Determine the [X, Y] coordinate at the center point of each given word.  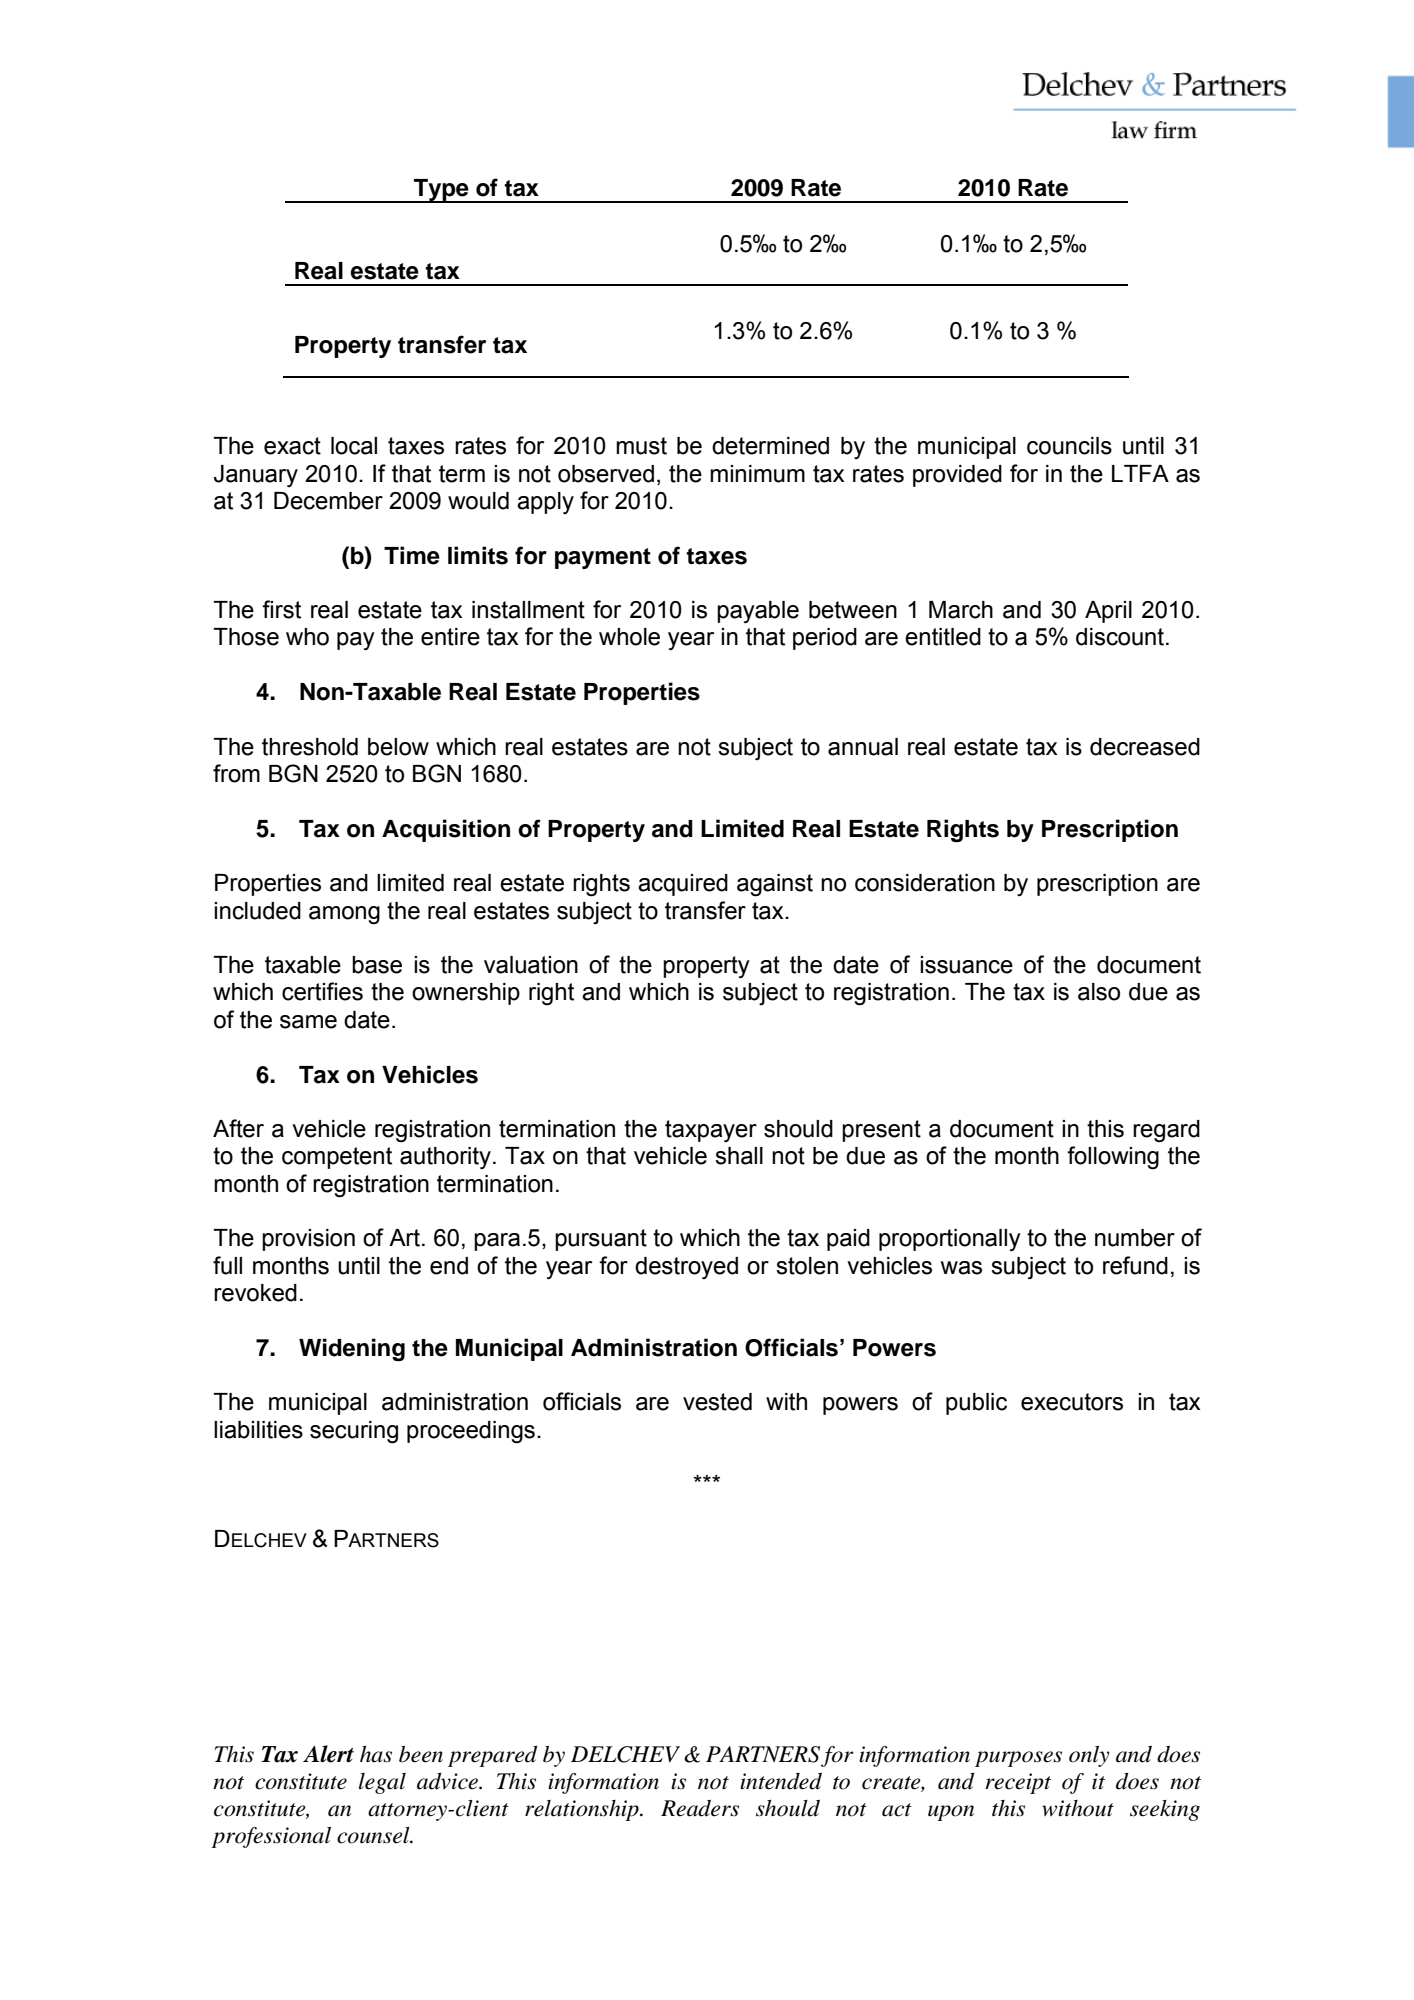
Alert [328, 1754]
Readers [700, 1808]
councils [1069, 446]
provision [308, 1240]
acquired [683, 885]
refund [1135, 1265]
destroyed [686, 1268]
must [641, 446]
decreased [1145, 747]
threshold [310, 747]
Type [441, 191]
